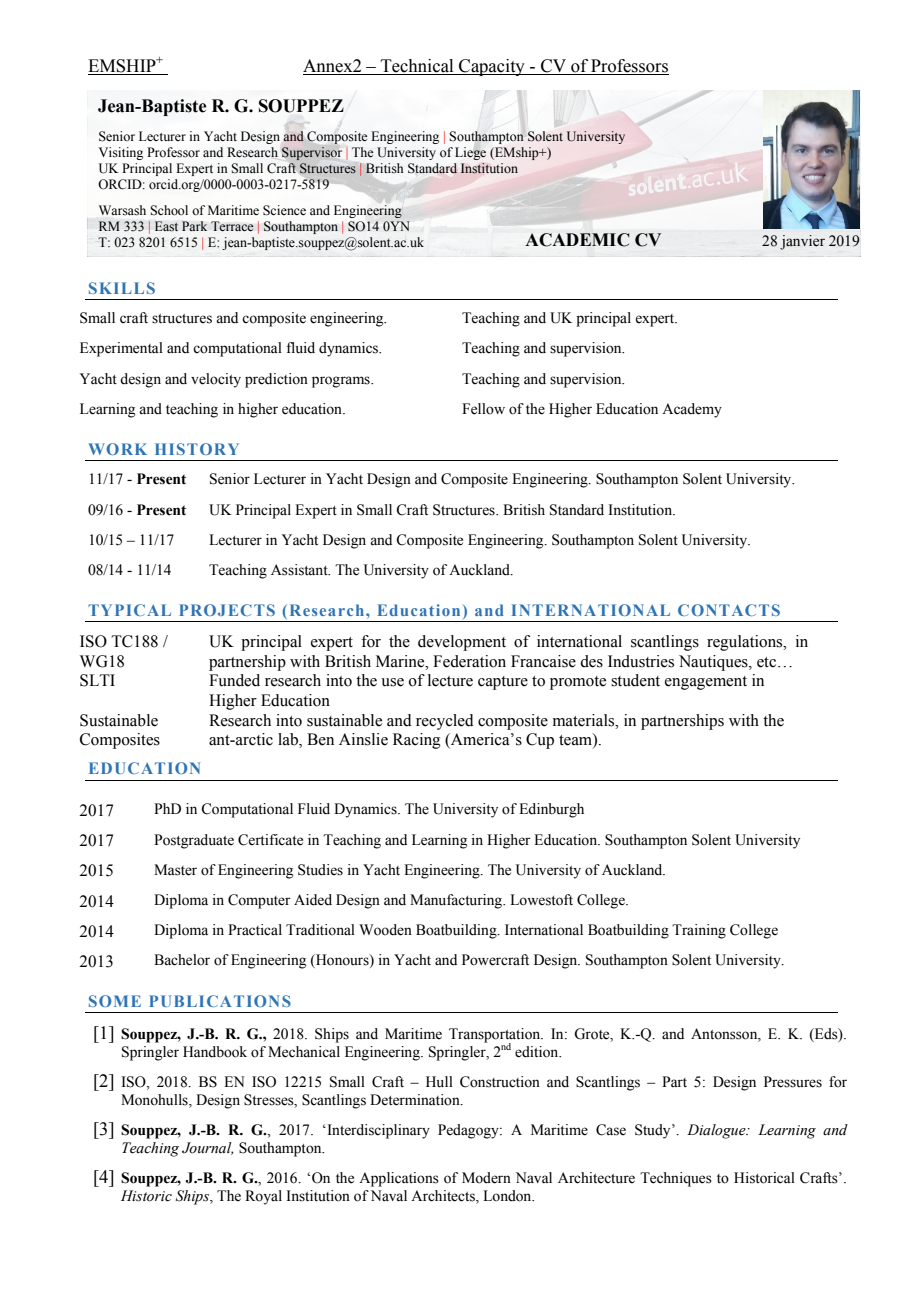 The width and height of the document is (924, 1308). Describe the element at coordinates (227, 610) in the document. I see `PROJECTS` at that location.
